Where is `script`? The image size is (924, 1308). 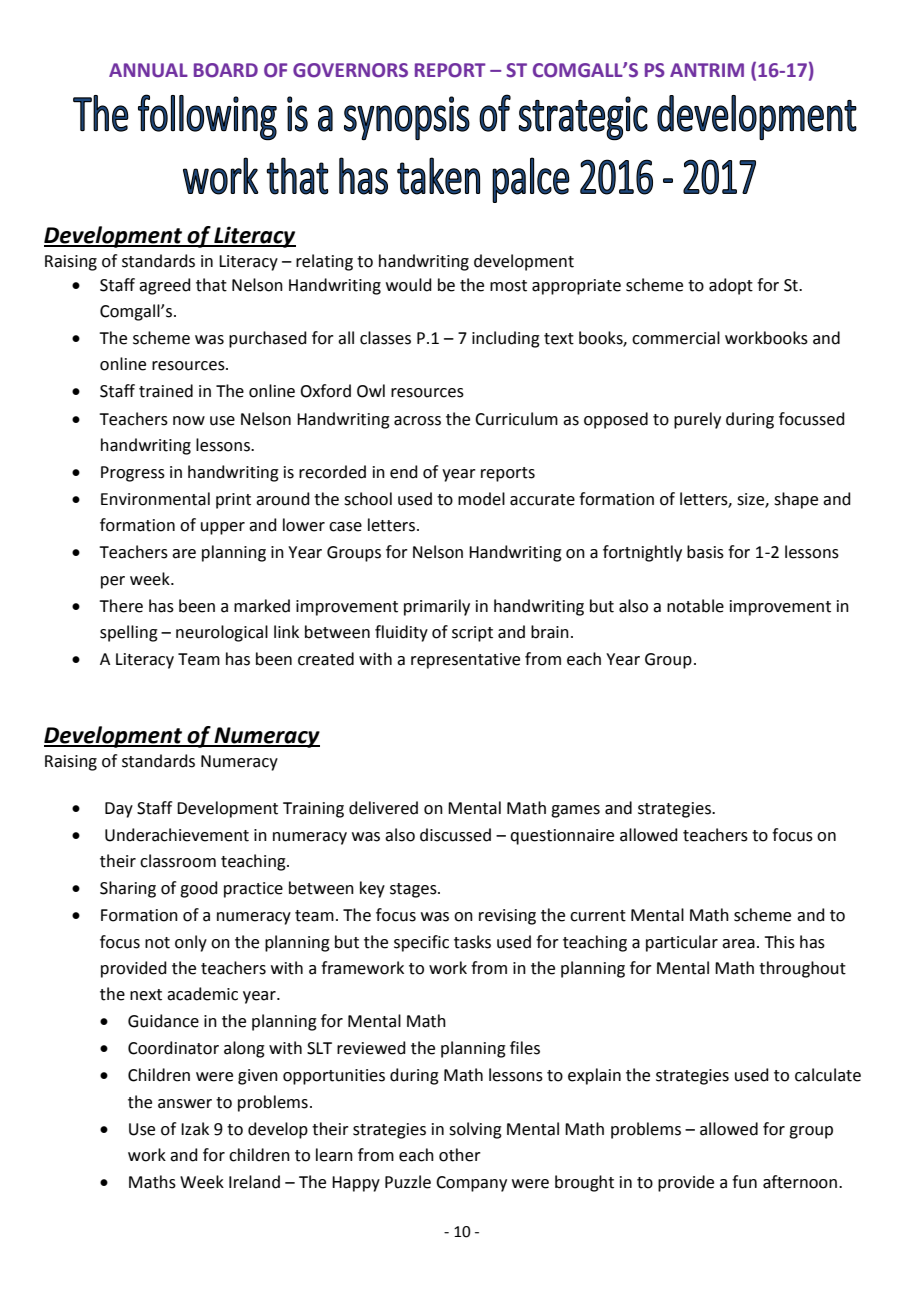
script is located at coordinates (472, 634).
